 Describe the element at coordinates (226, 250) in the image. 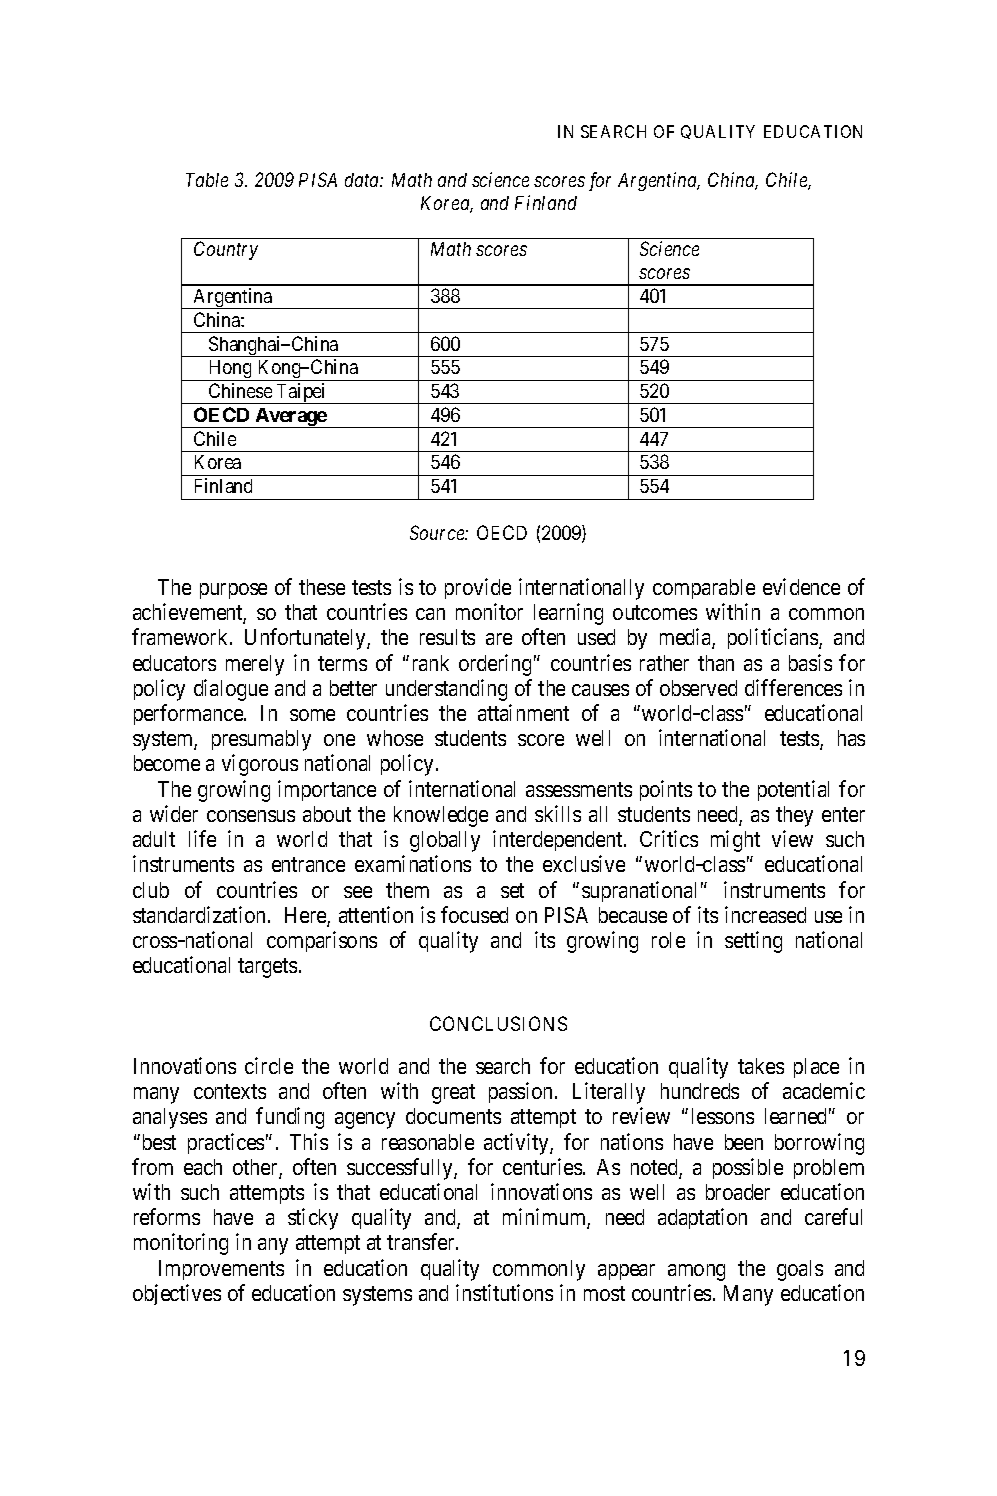

I see `Country` at that location.
